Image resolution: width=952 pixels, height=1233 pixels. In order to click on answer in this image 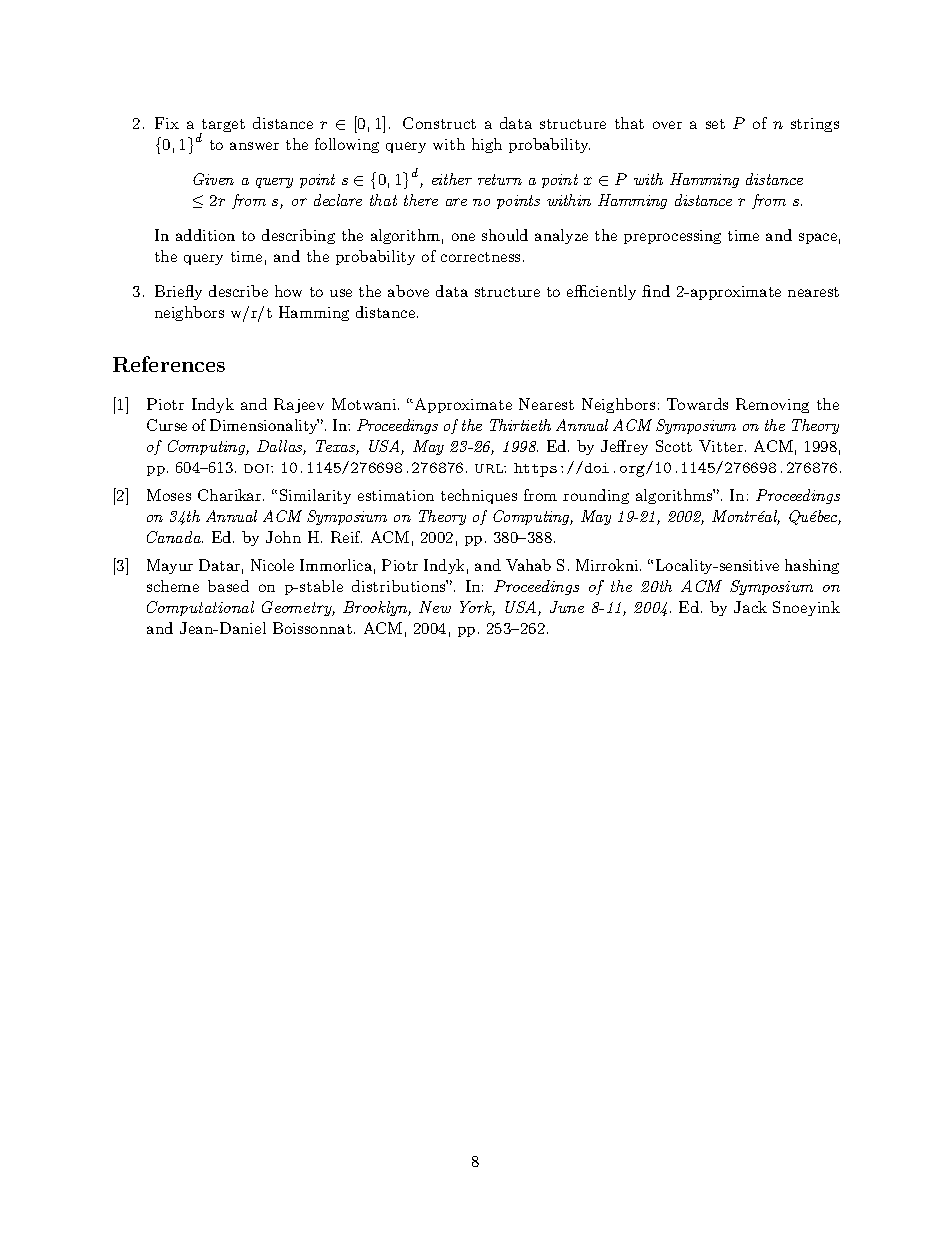, I will do `click(254, 146)`.
